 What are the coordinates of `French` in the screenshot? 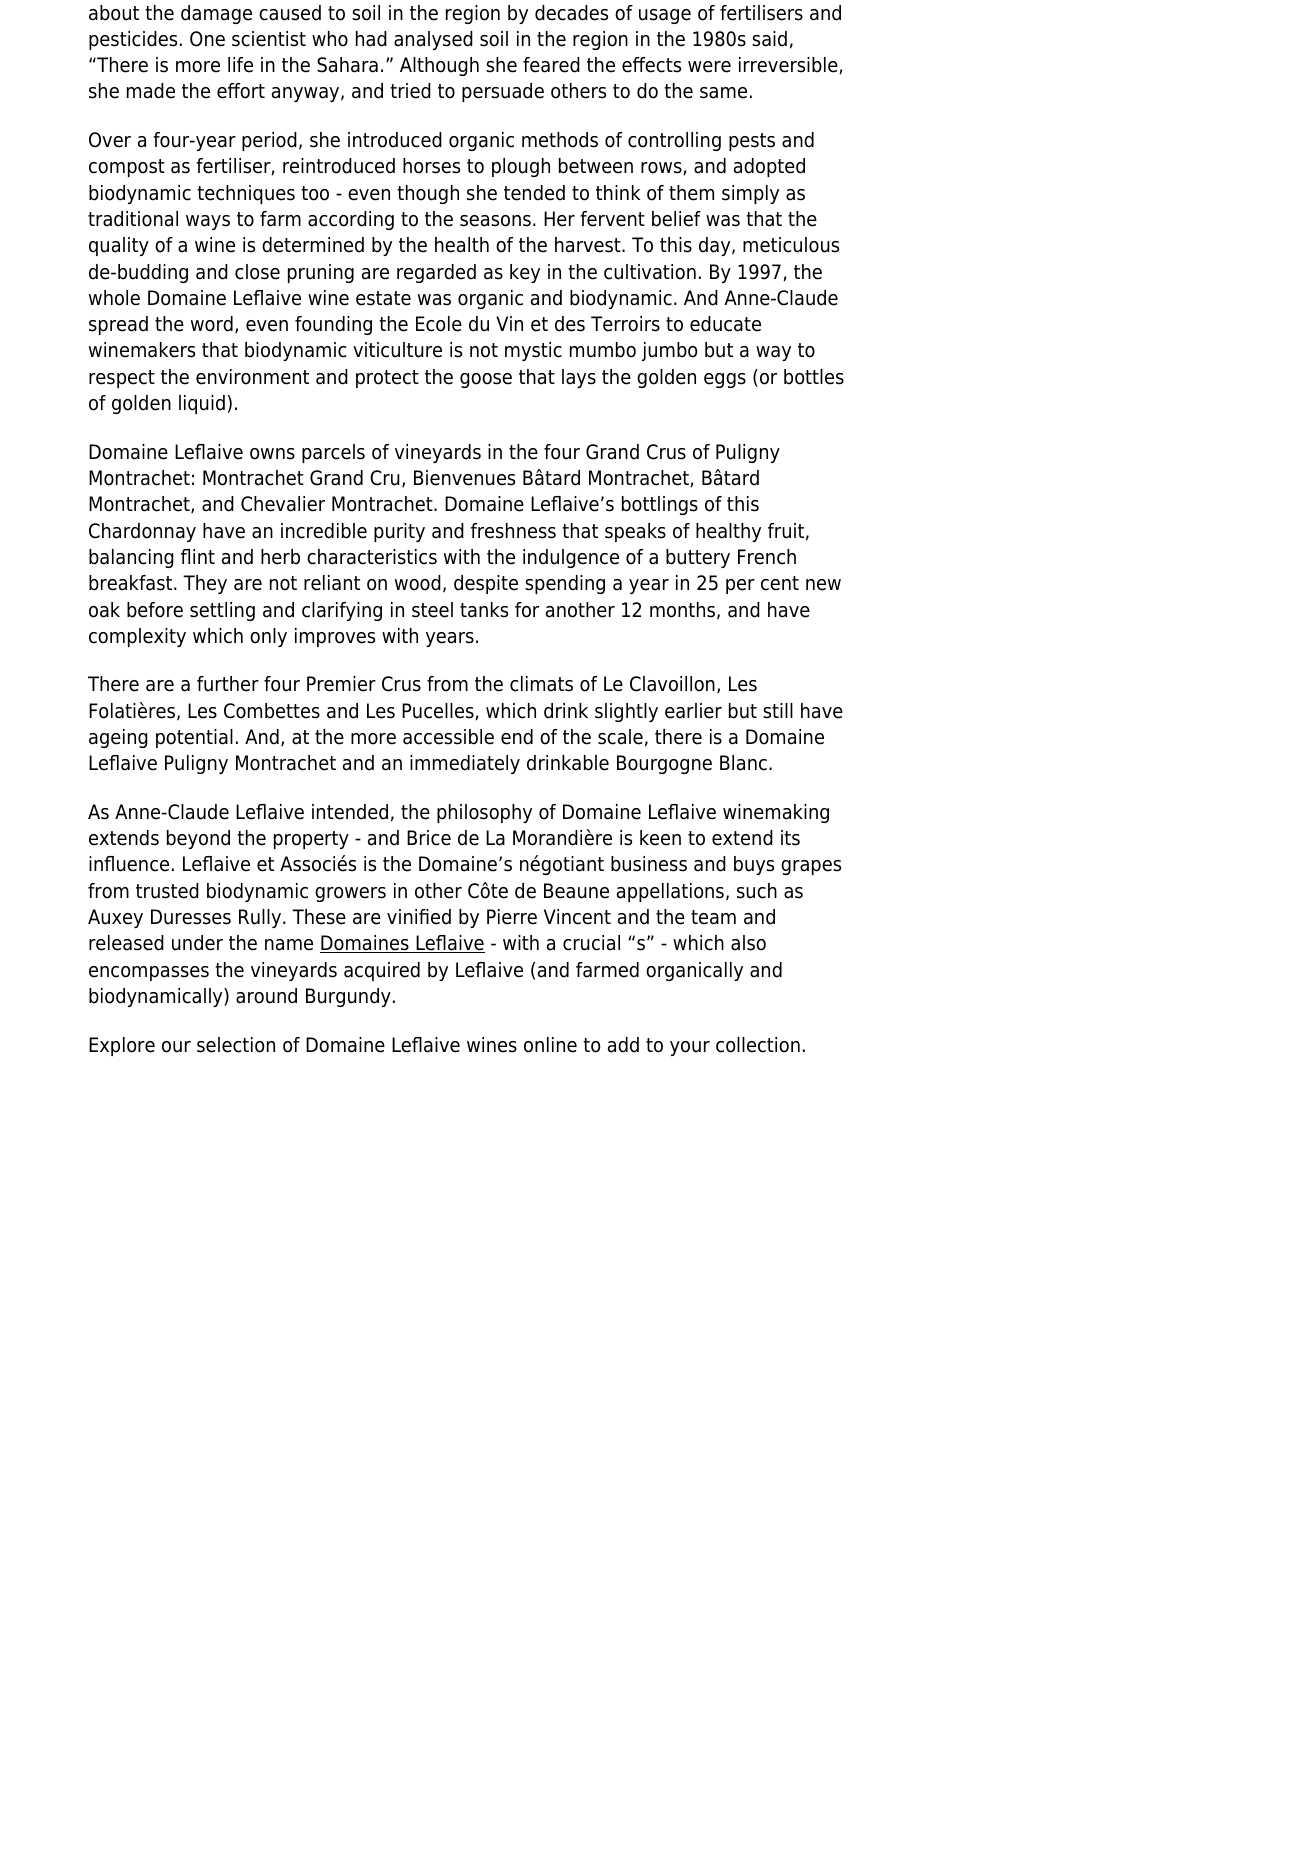 It's located at (767, 557).
